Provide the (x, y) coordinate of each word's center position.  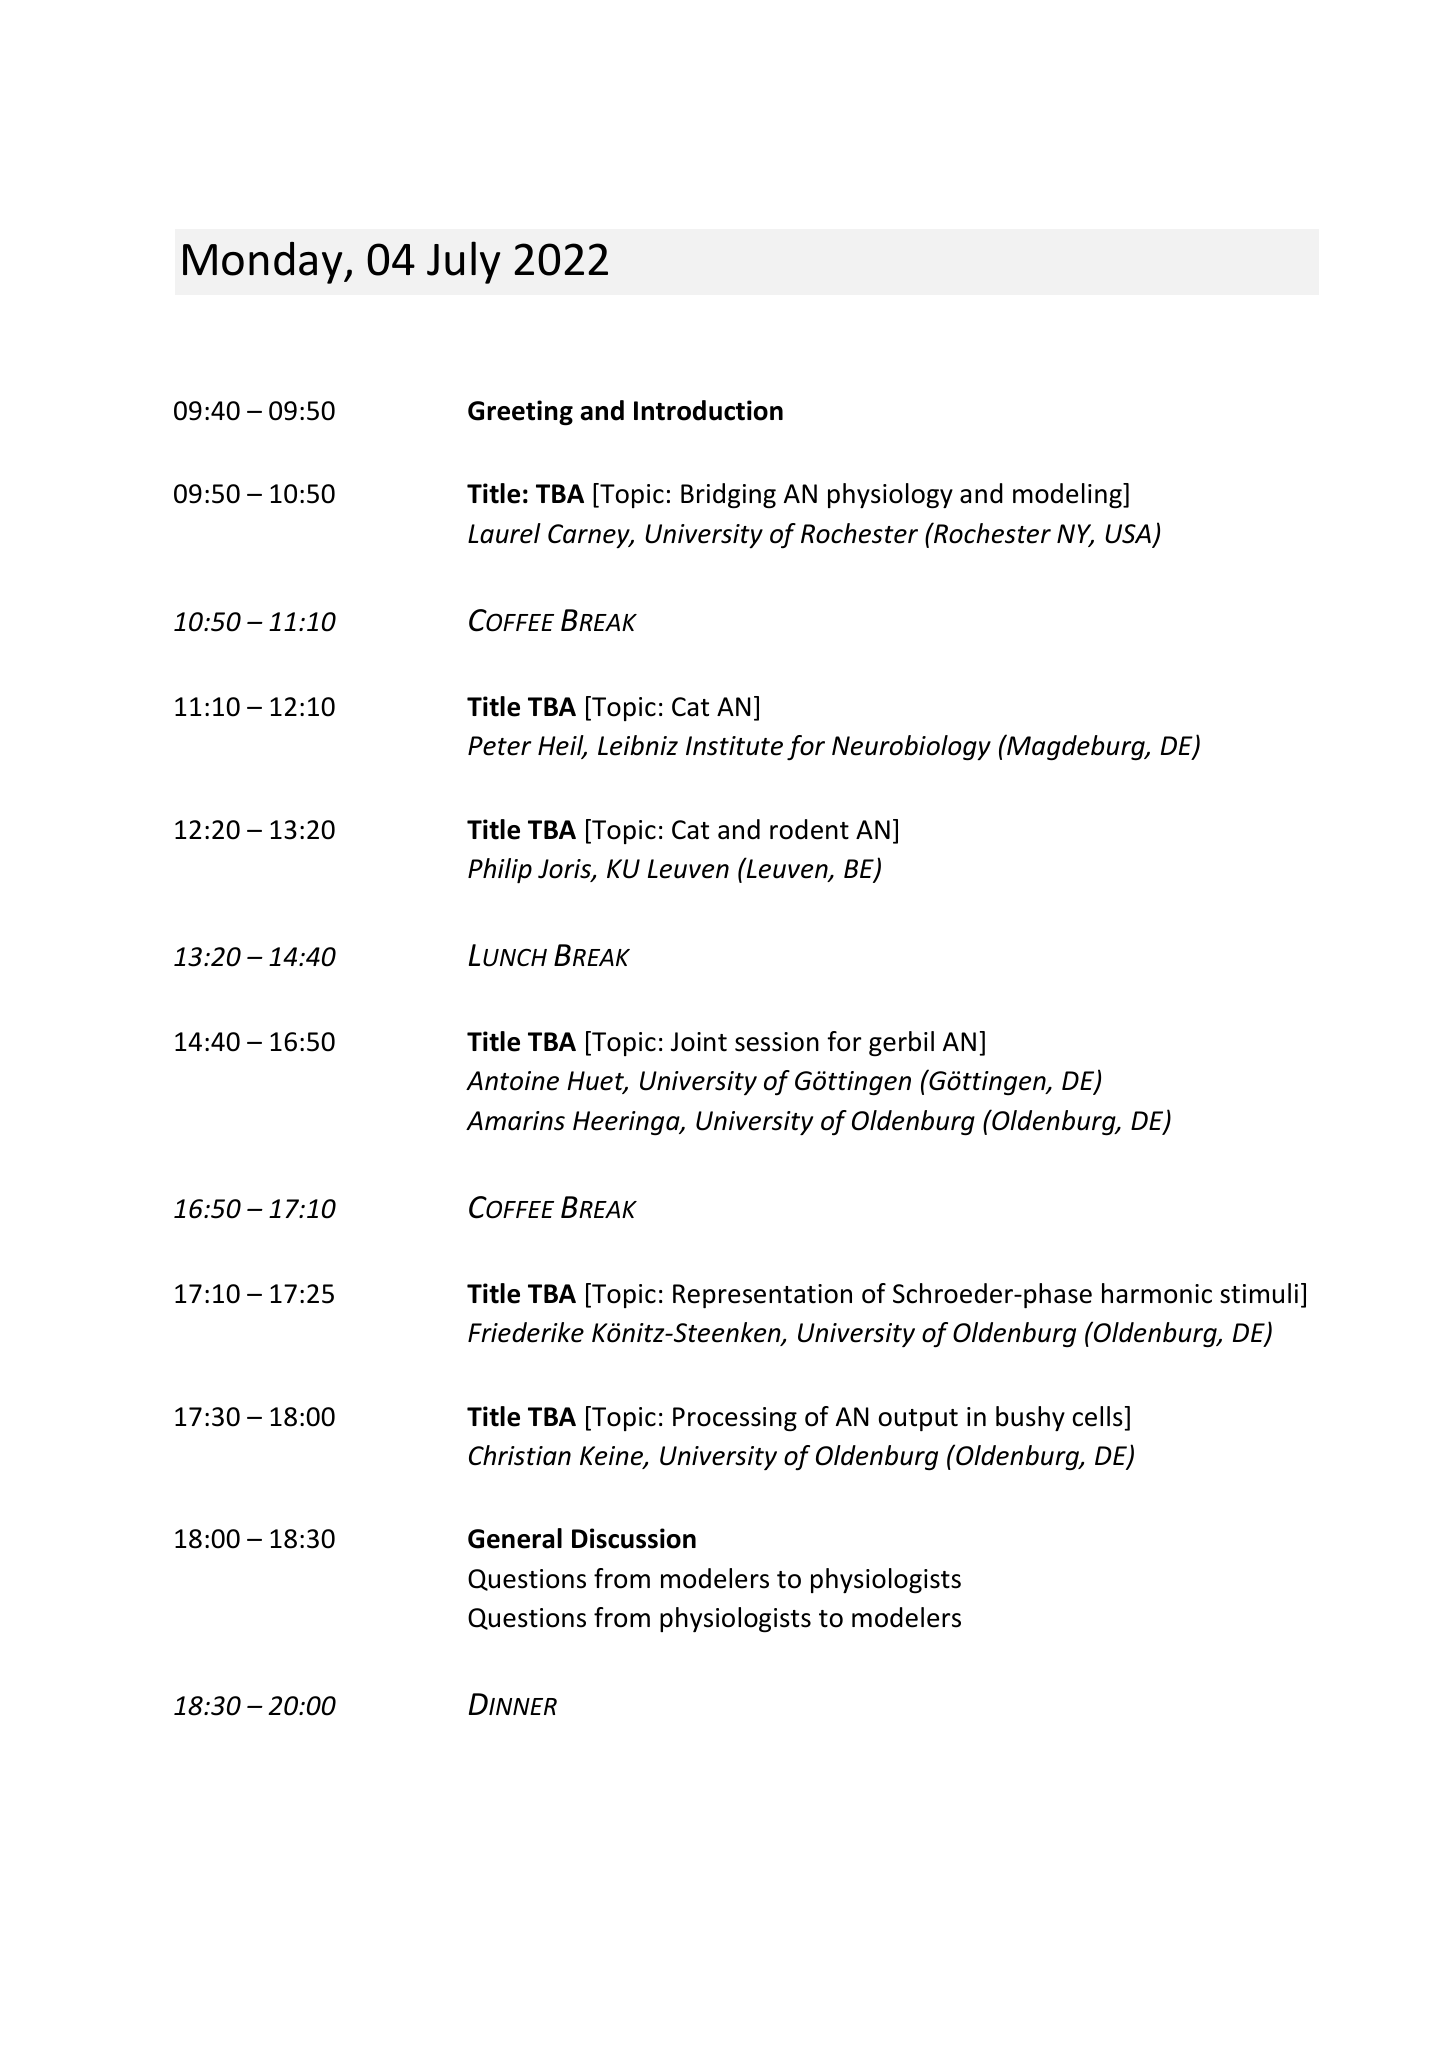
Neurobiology (911, 748)
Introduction (708, 410)
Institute (734, 746)
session (777, 1042)
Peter (499, 746)
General (515, 1538)
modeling (1068, 496)
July (463, 262)
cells (1098, 1416)
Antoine (512, 1081)
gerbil (901, 1044)
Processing (735, 1419)
